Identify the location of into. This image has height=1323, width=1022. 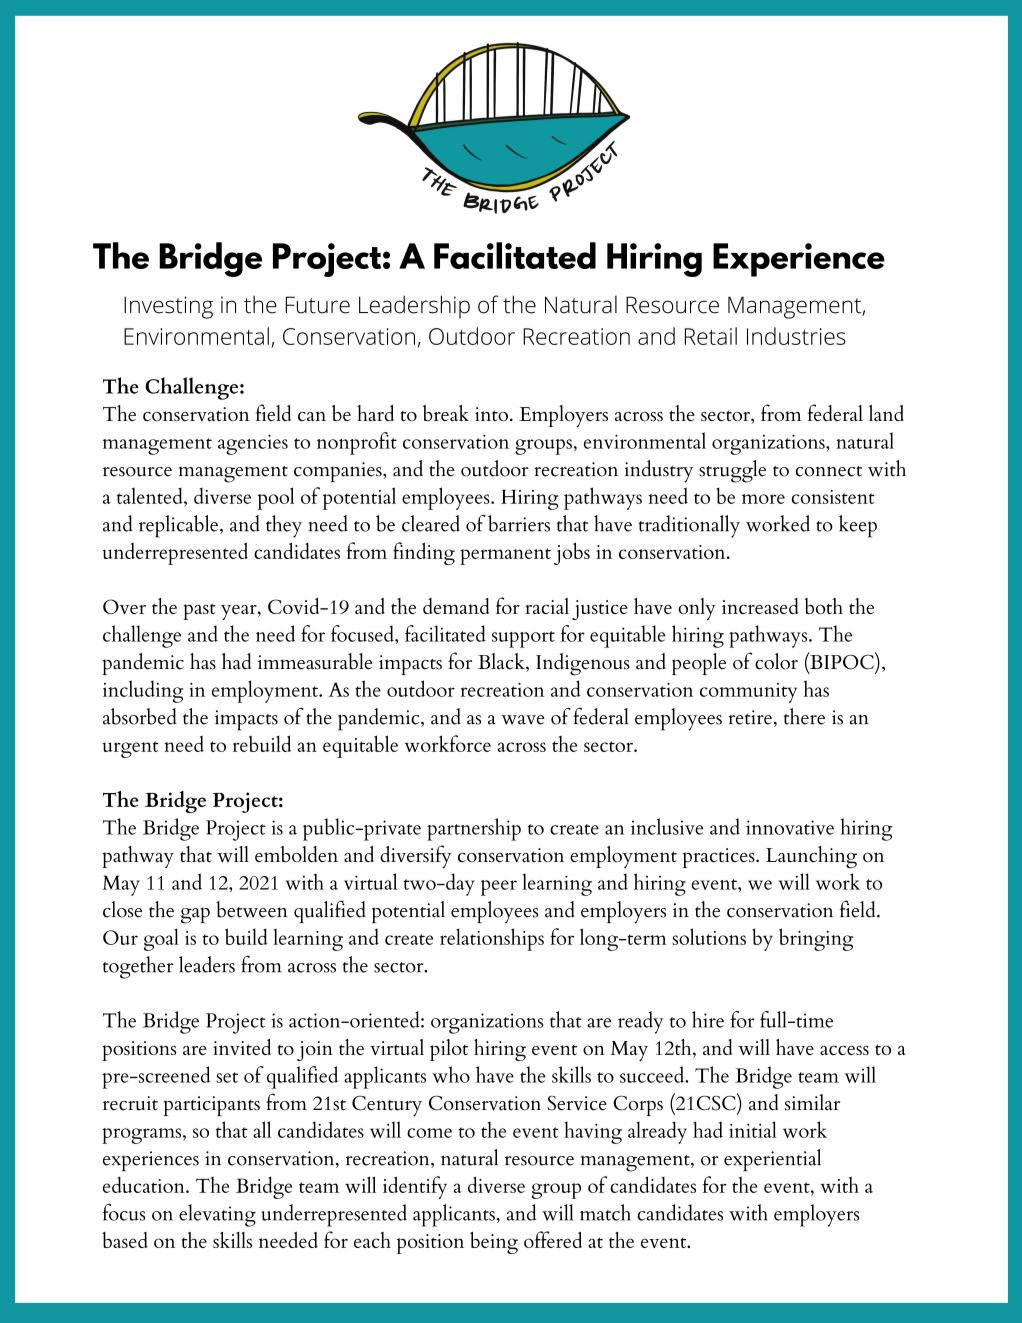
(491, 414).
